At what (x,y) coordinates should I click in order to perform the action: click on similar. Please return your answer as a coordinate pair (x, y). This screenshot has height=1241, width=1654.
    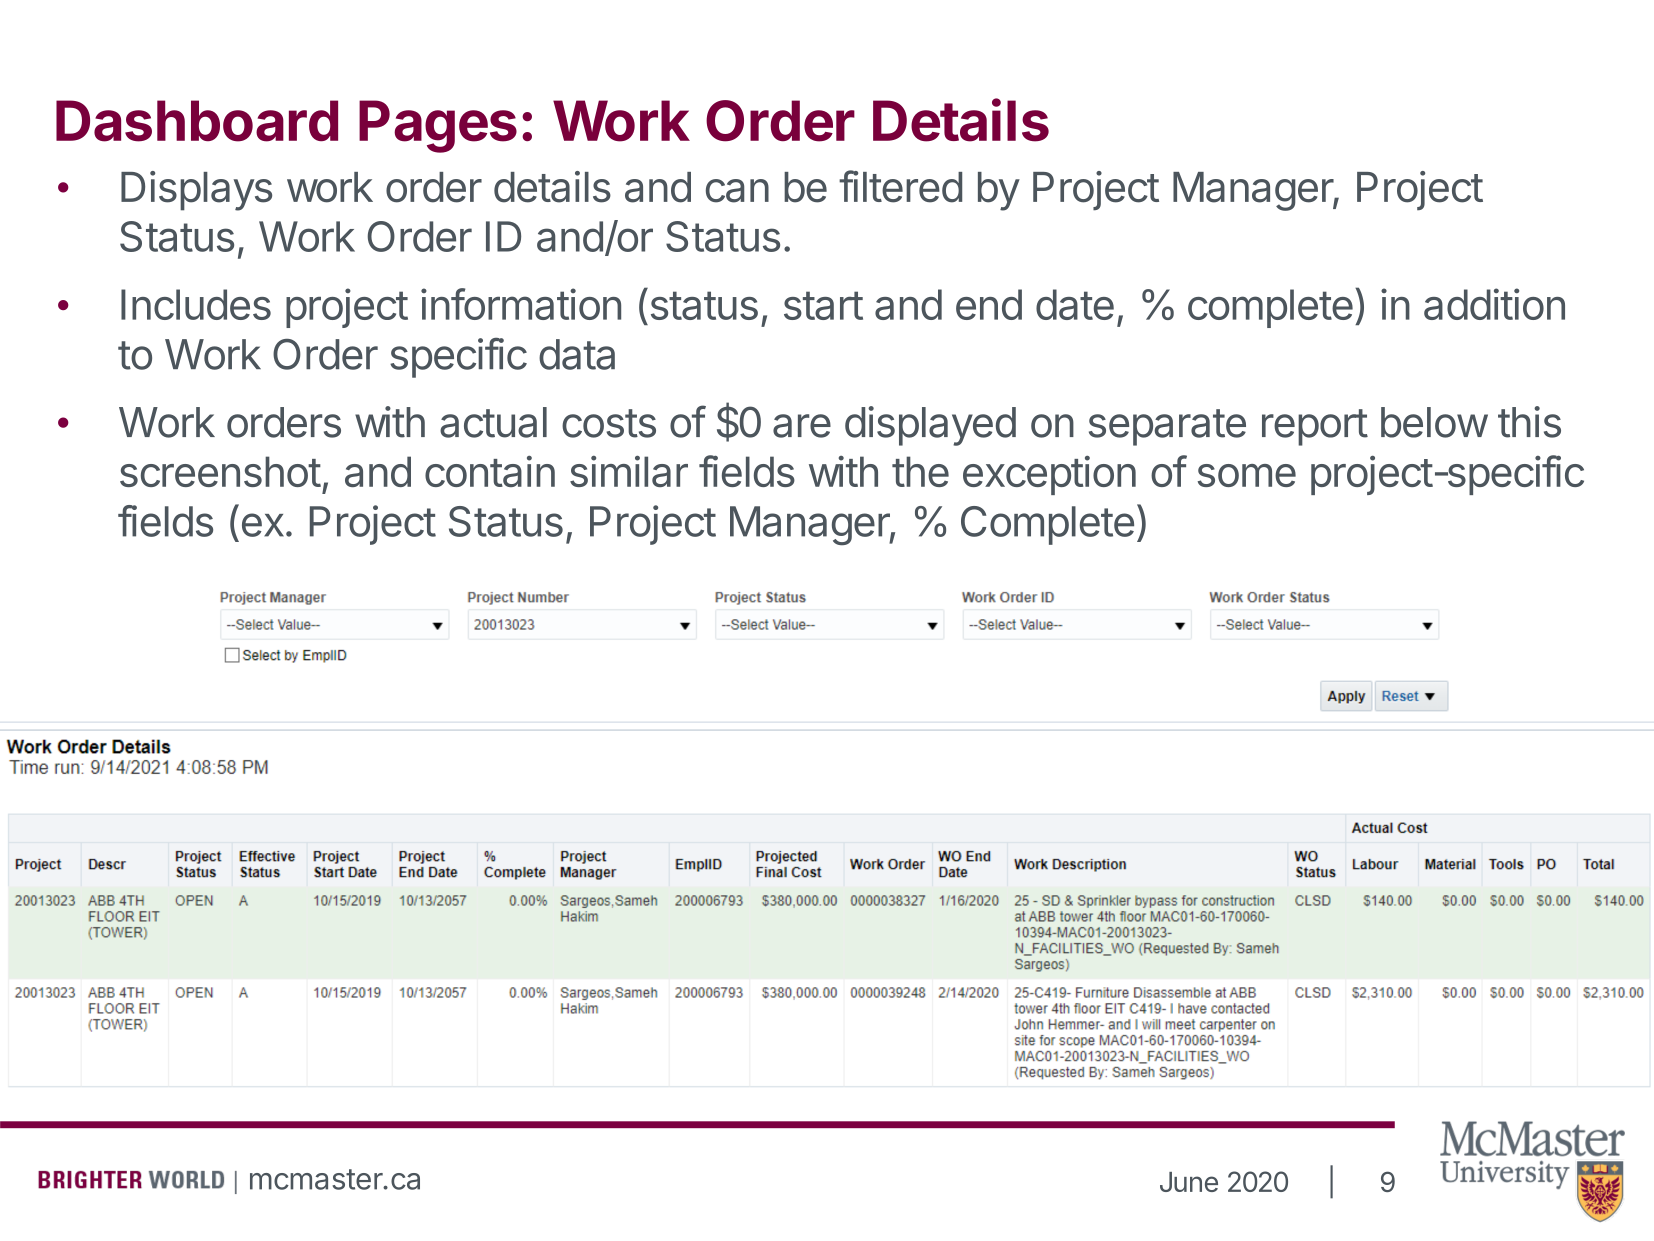
    Looking at the image, I should click on (629, 471).
